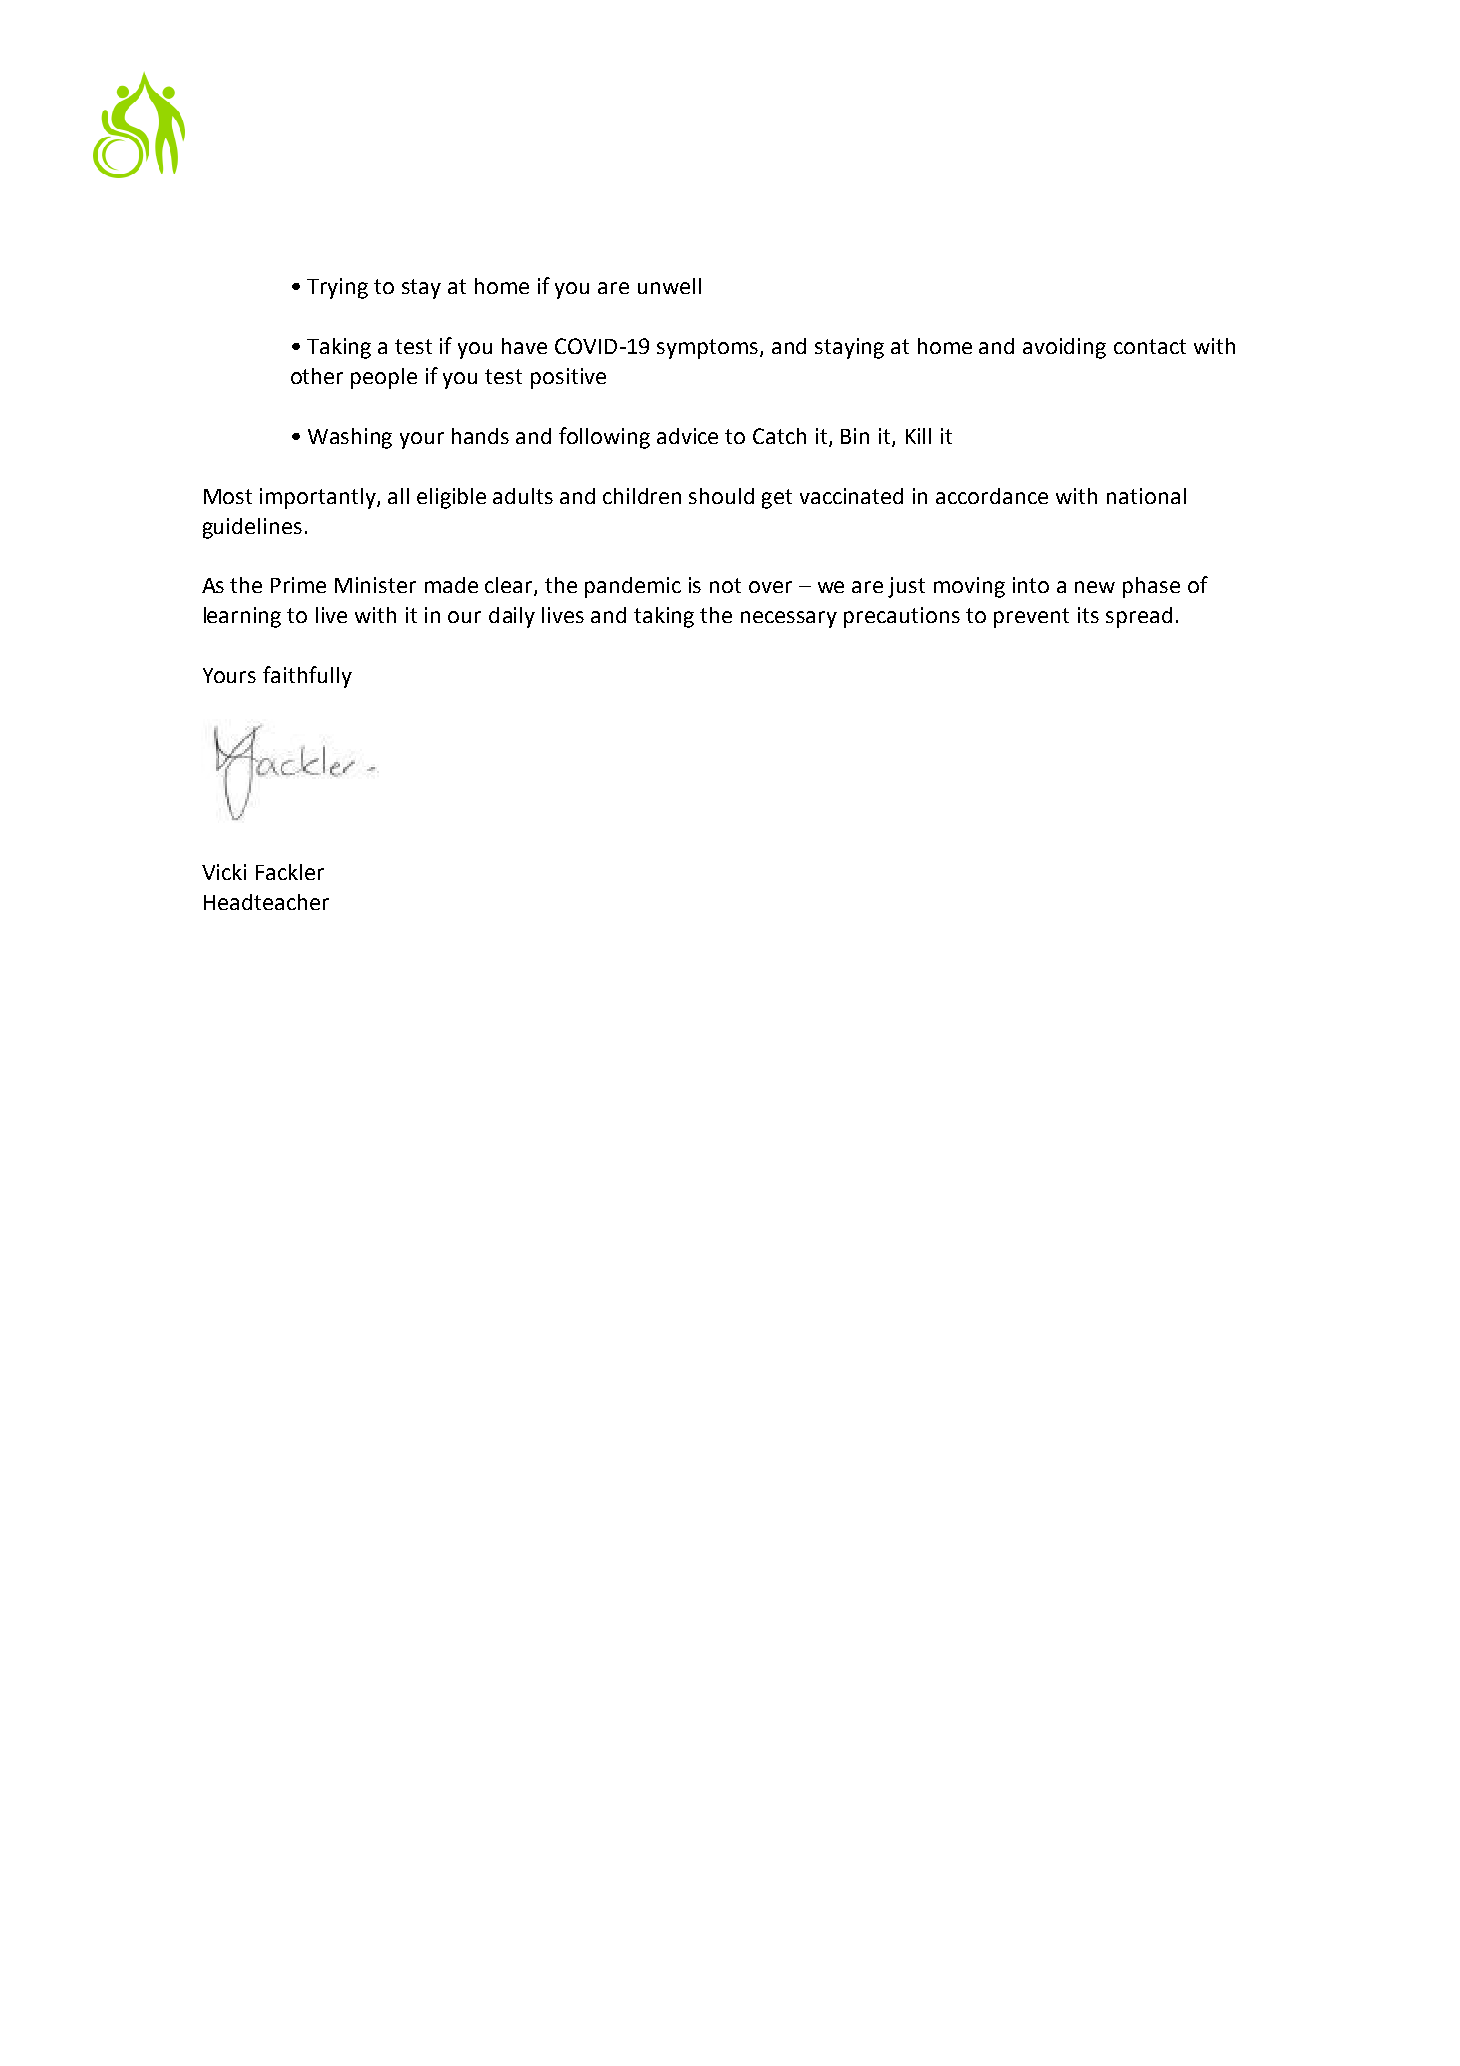  I want to click on unwell, so click(669, 286).
